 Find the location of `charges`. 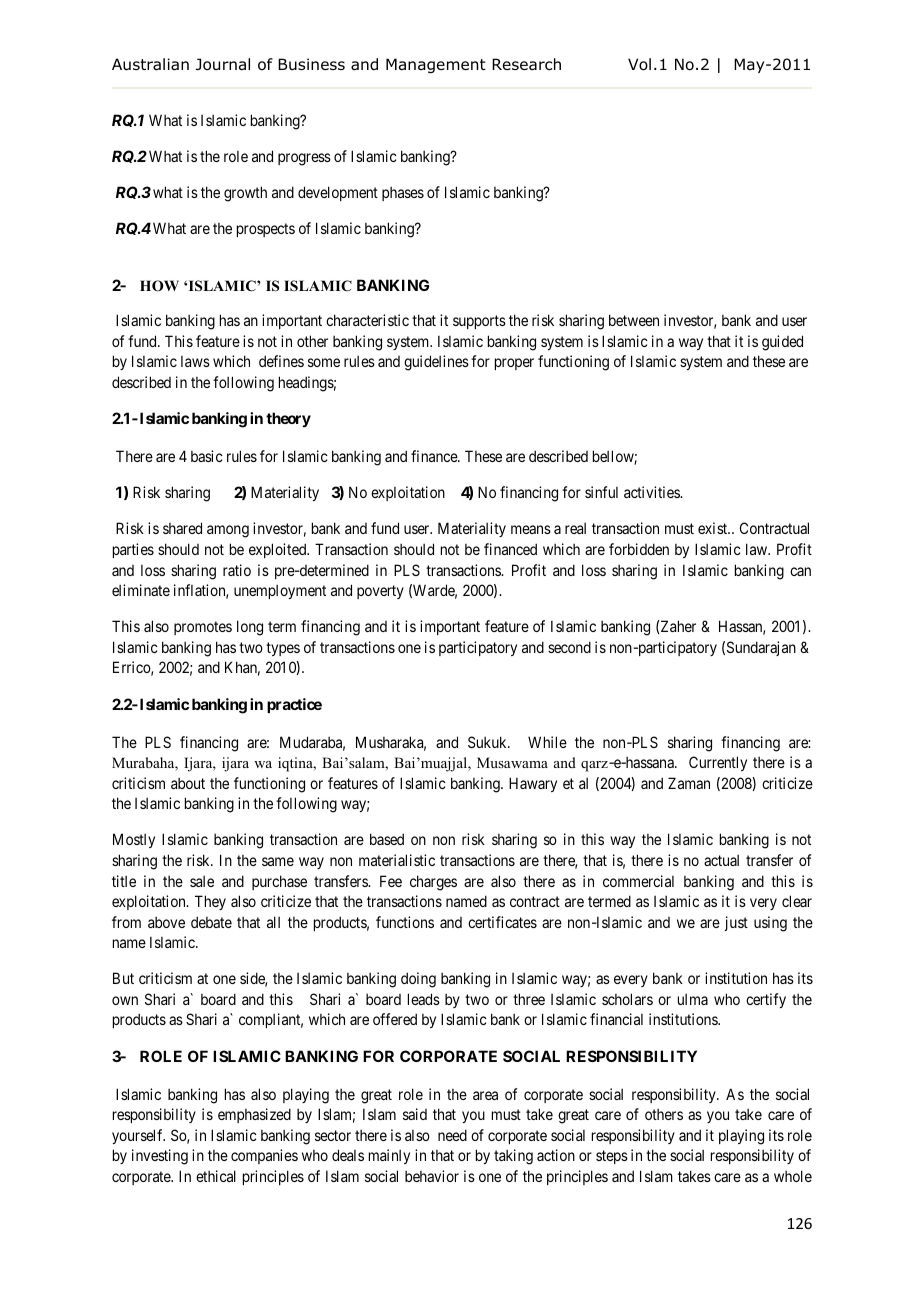

charges is located at coordinates (433, 883).
